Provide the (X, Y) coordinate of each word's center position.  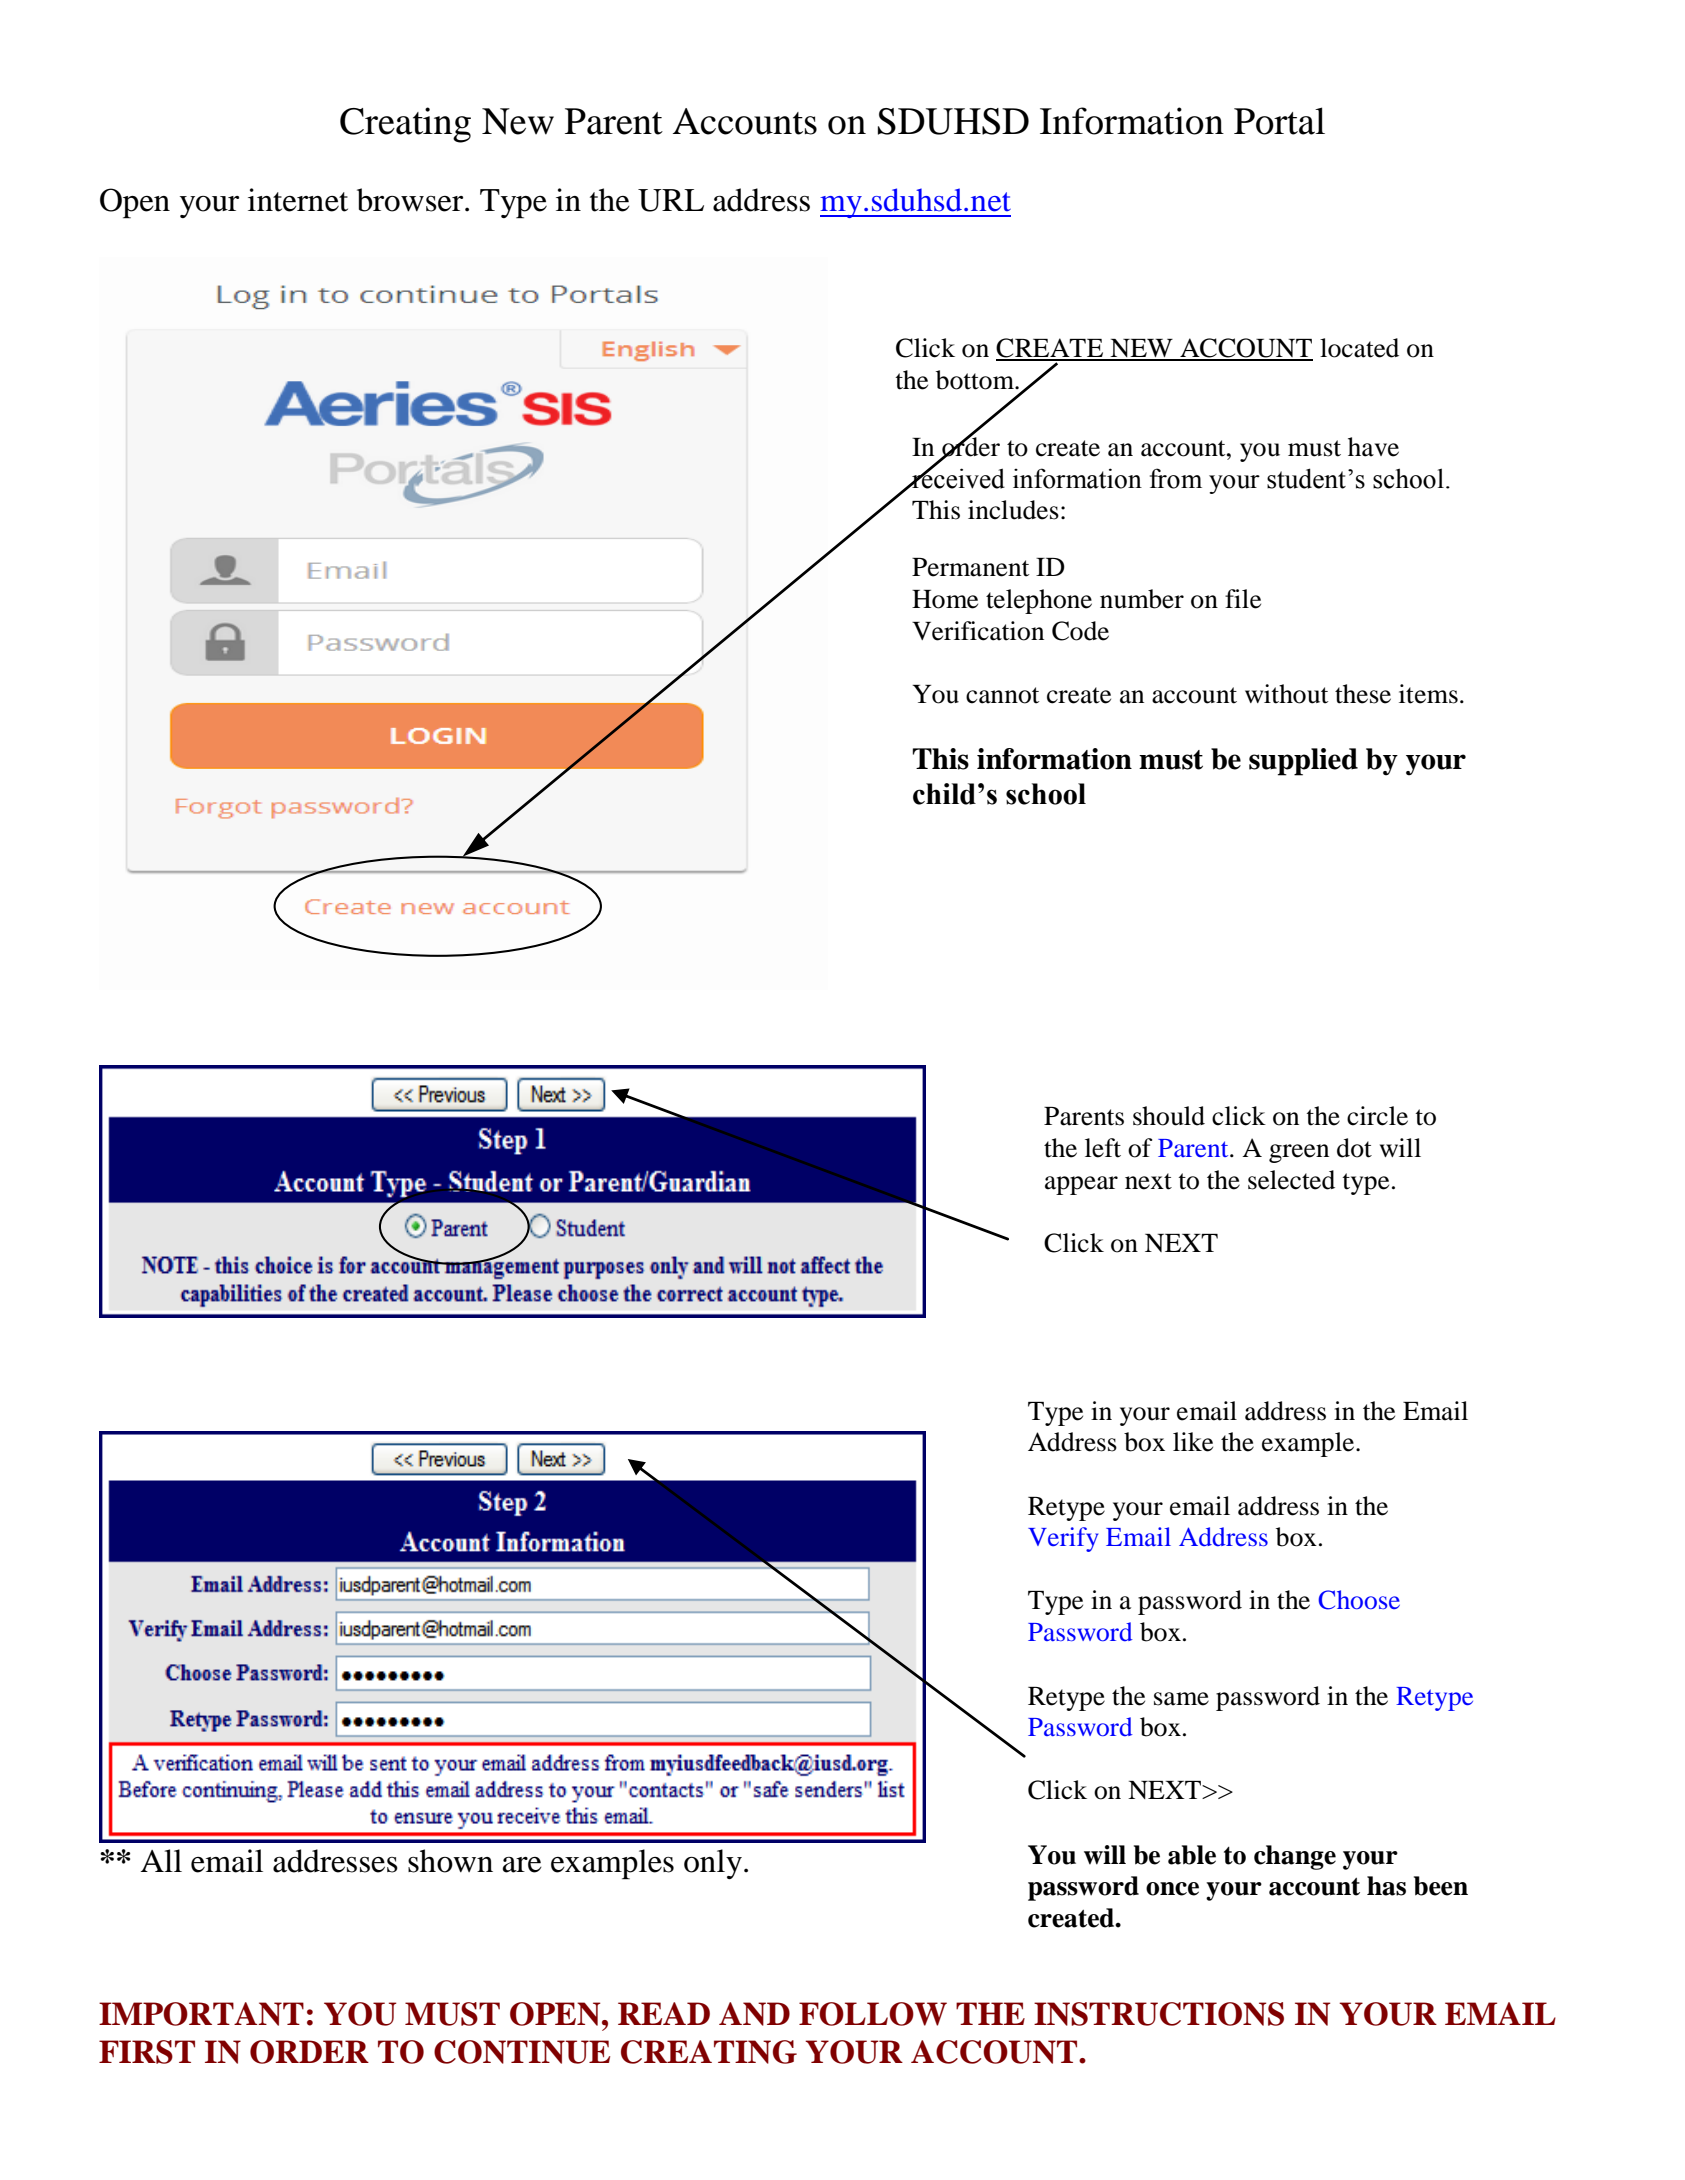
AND (754, 2014)
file (1243, 599)
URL (671, 200)
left (1103, 1148)
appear (1081, 1185)
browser (411, 200)
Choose (1359, 1600)
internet (298, 200)
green (1299, 1153)
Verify (1063, 1539)
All (161, 1860)
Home (945, 599)
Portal (1279, 121)
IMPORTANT (201, 2014)
